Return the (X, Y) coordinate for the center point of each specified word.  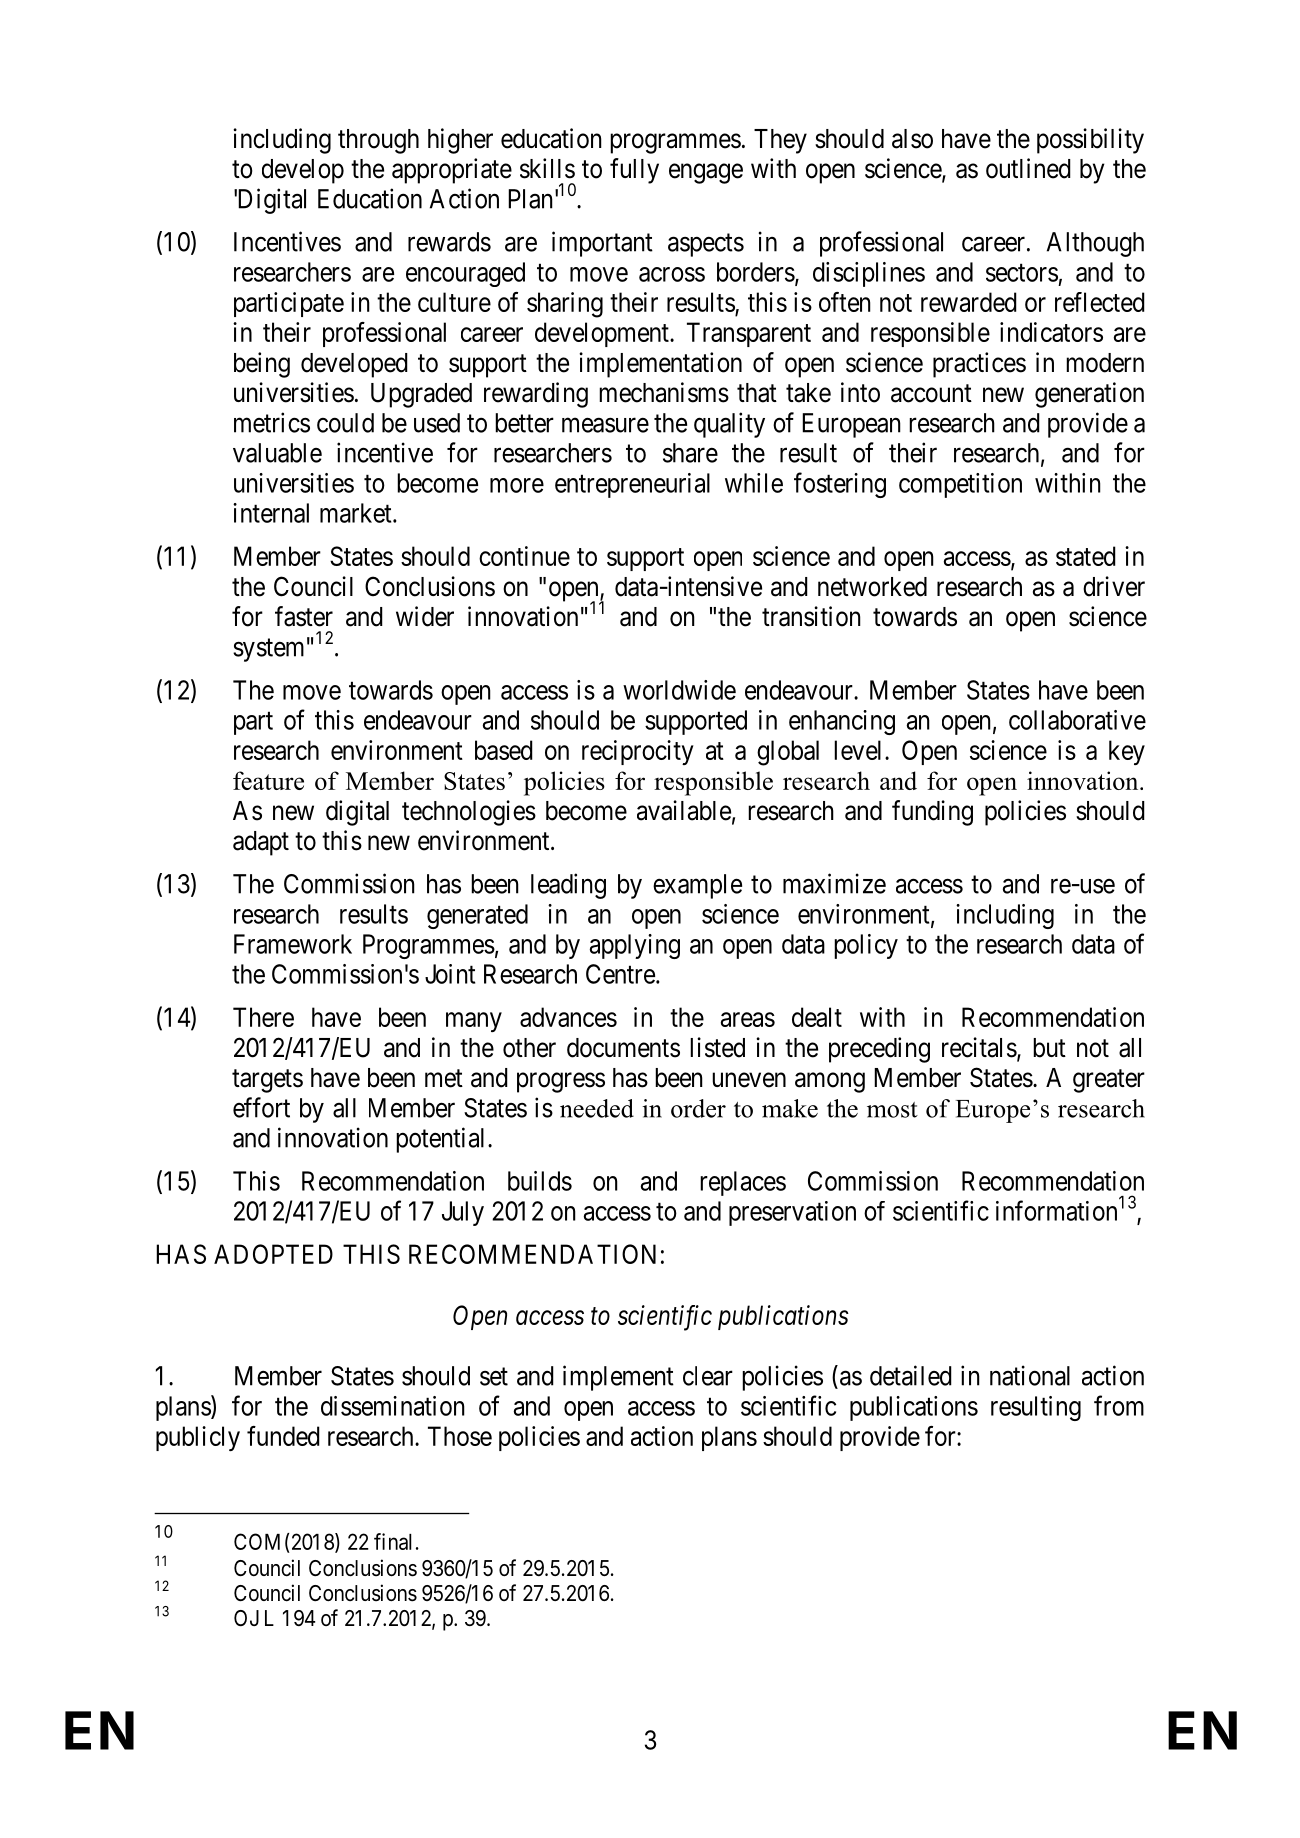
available (684, 810)
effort (261, 1107)
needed (597, 1108)
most (892, 1110)
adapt (261, 843)
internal (271, 513)
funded (283, 1436)
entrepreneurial (632, 485)
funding (932, 813)
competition (960, 485)
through (378, 141)
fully (634, 171)
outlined (1028, 168)
